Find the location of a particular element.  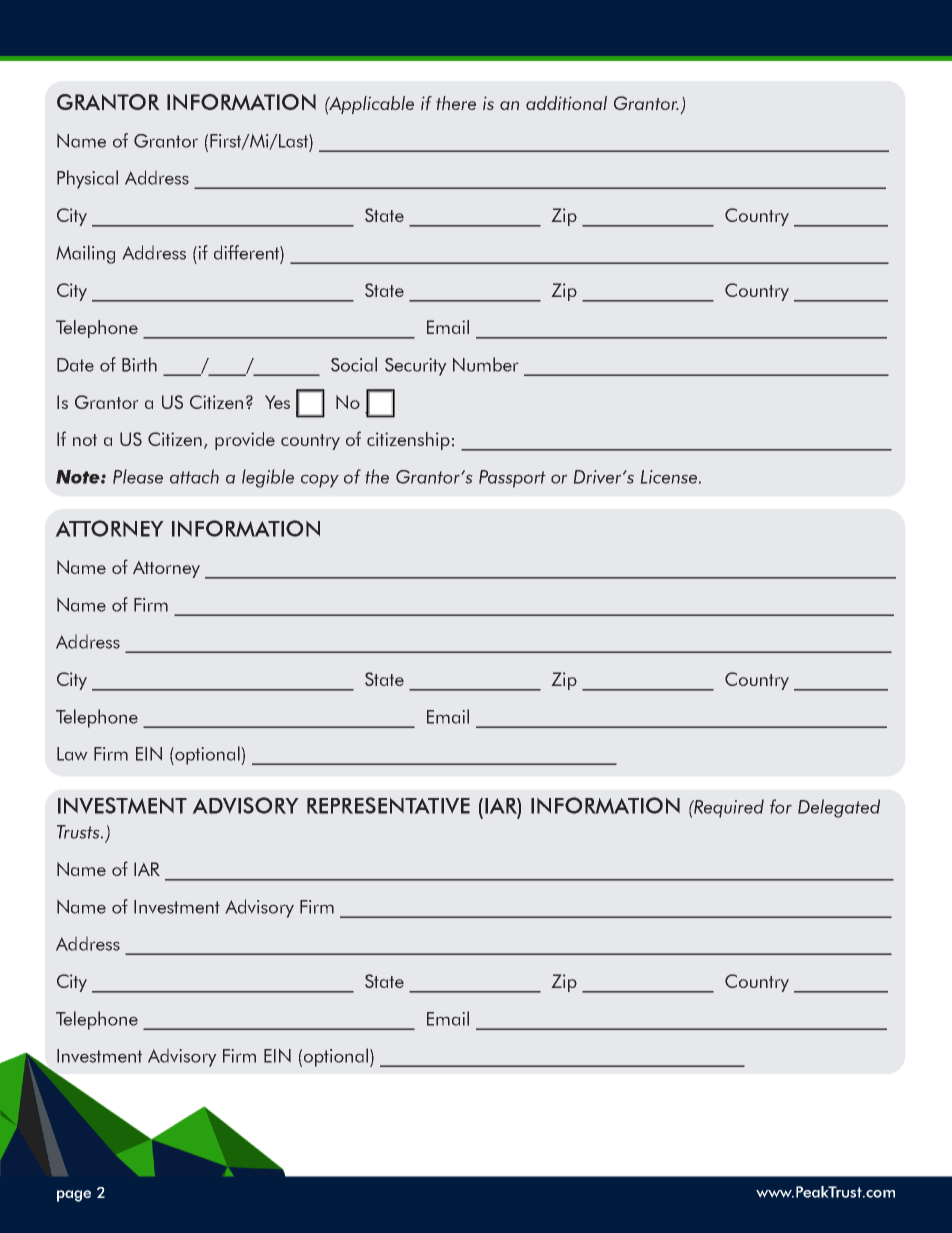

Please is located at coordinates (138, 476).
